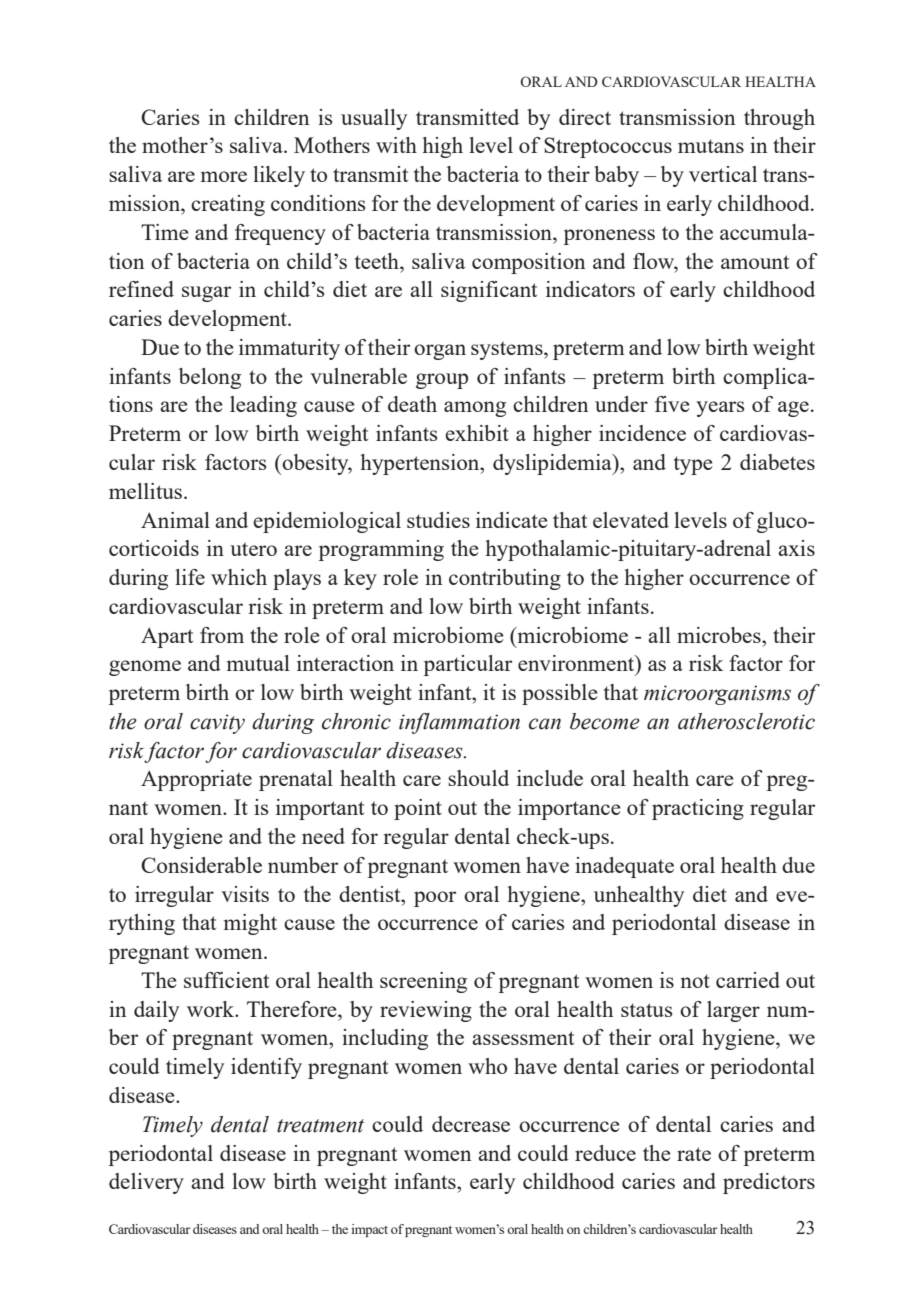  Describe the element at coordinates (720, 409) in the screenshot. I see `years` at that location.
